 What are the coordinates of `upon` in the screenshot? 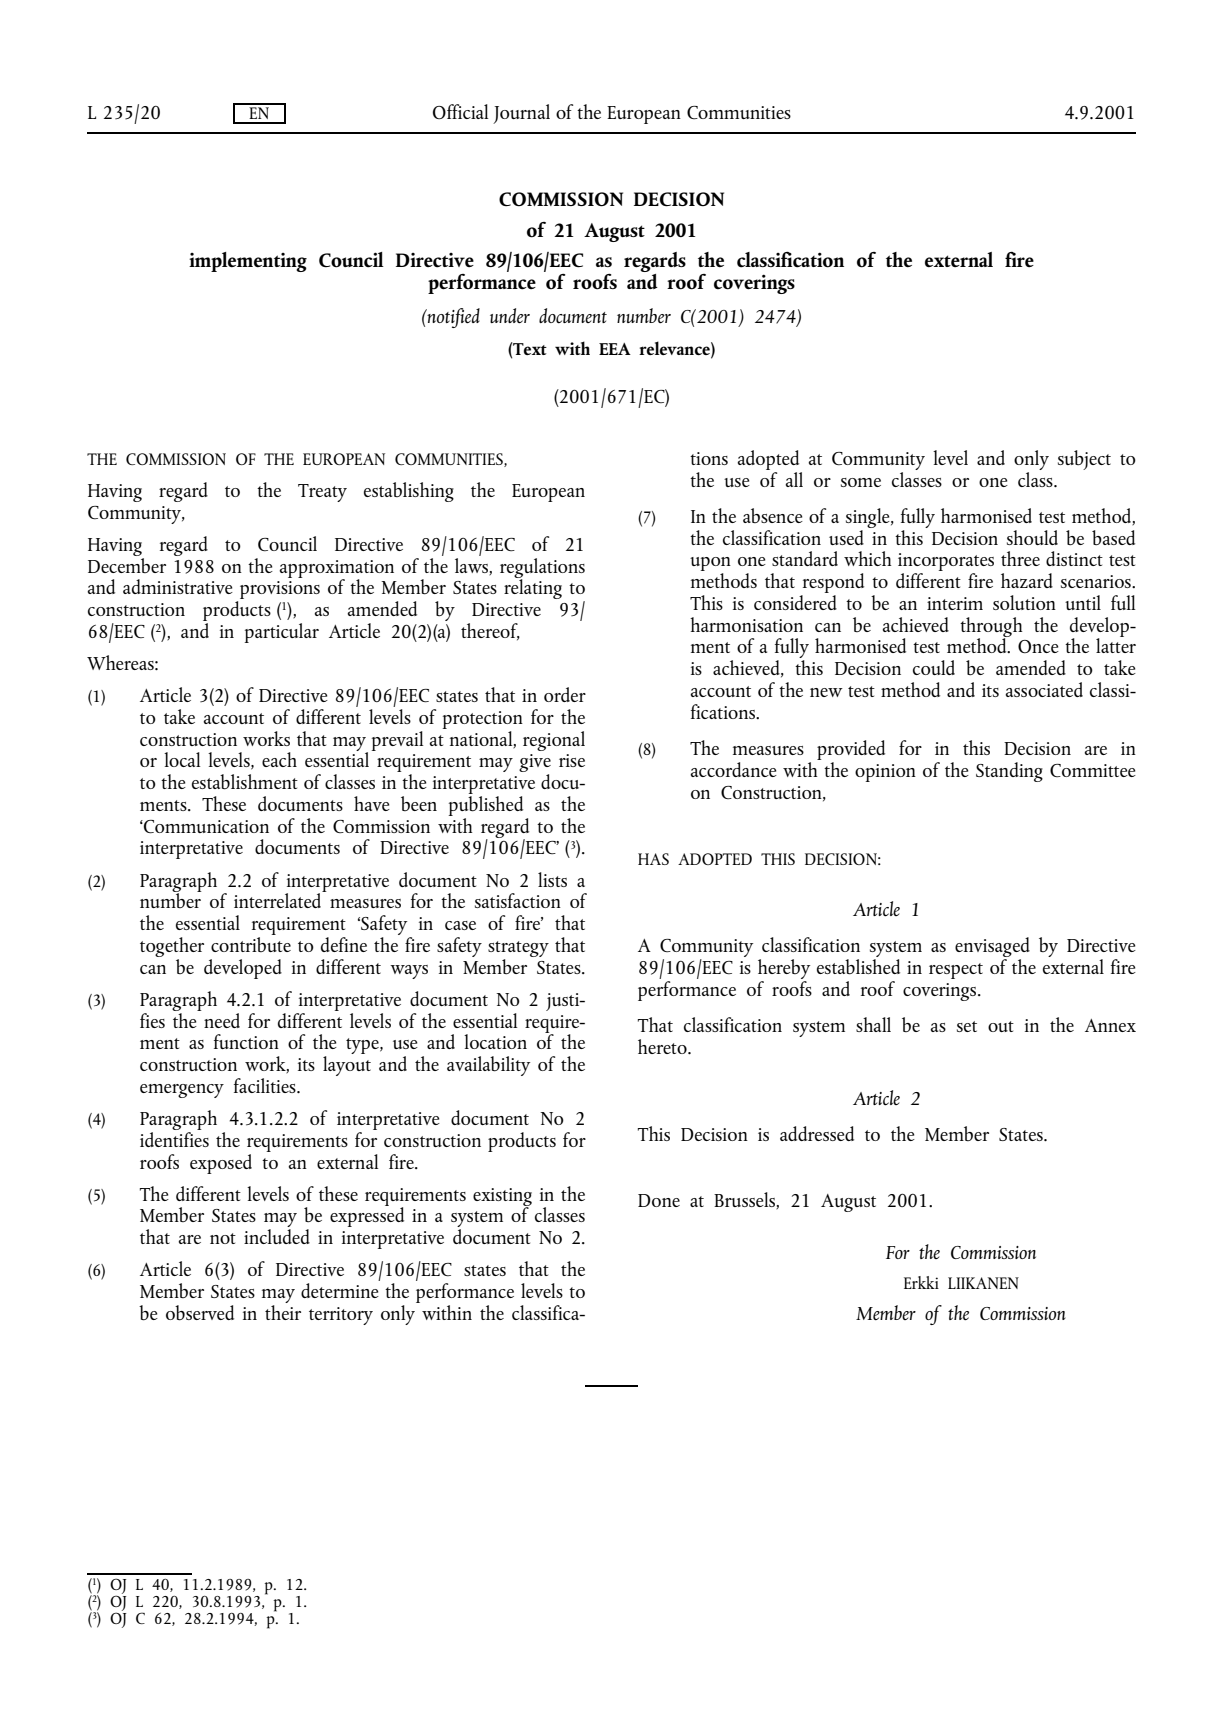 It's located at (710, 565).
